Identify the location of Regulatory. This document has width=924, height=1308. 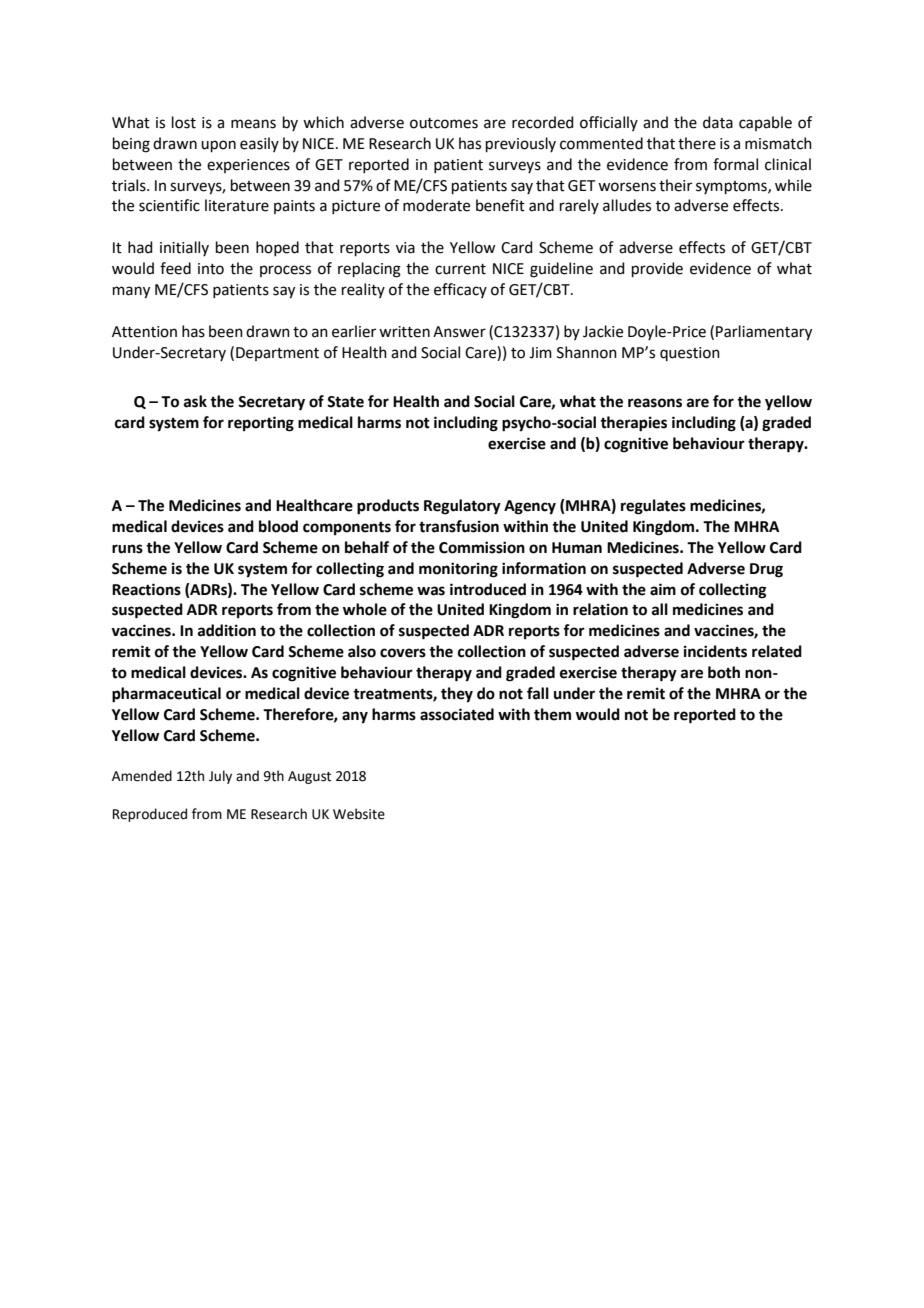
(462, 507).
